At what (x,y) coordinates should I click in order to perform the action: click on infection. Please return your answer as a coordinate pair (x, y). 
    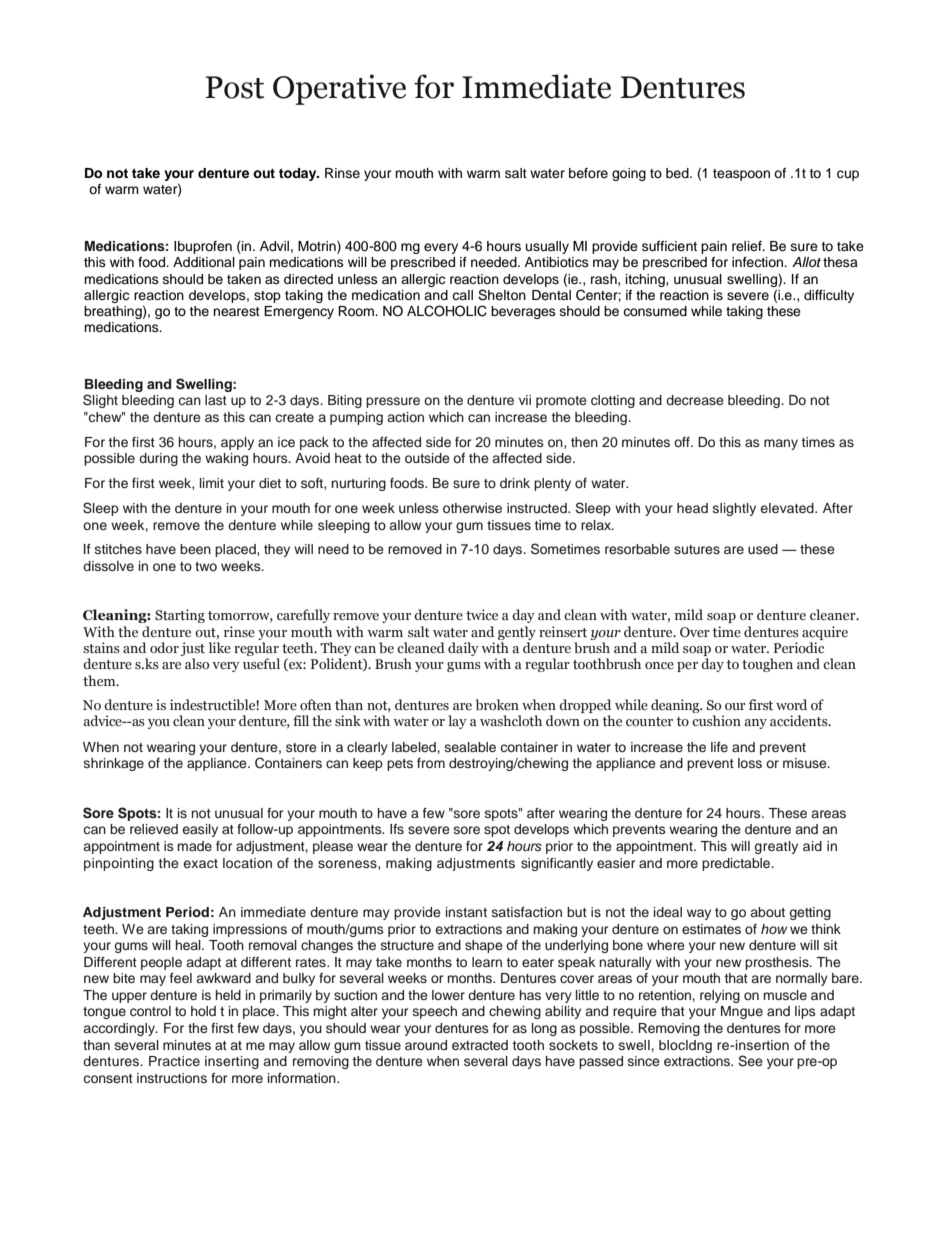
    Looking at the image, I should click on (759, 262).
